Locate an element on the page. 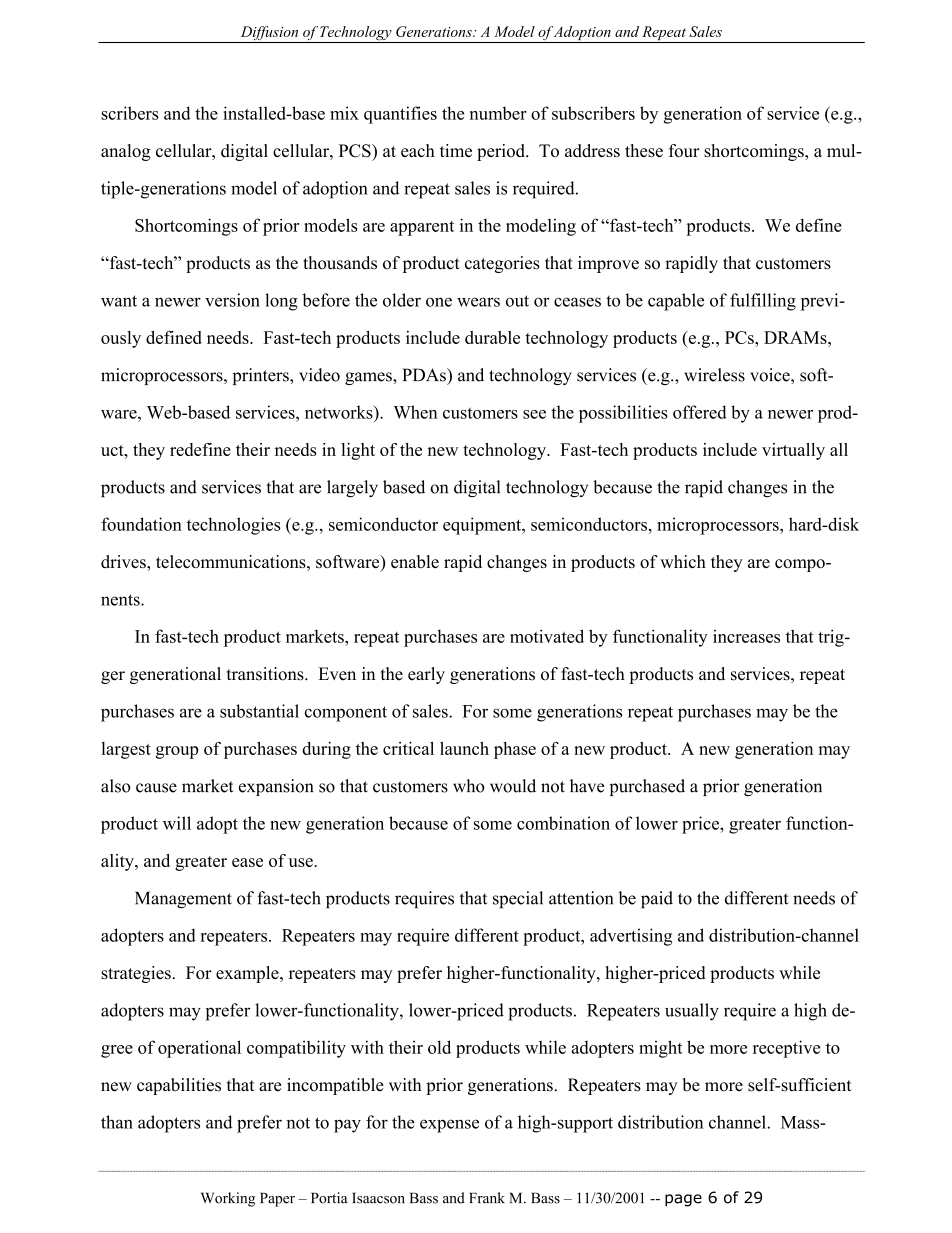 This page has height=1233, width=952. version is located at coordinates (232, 300).
